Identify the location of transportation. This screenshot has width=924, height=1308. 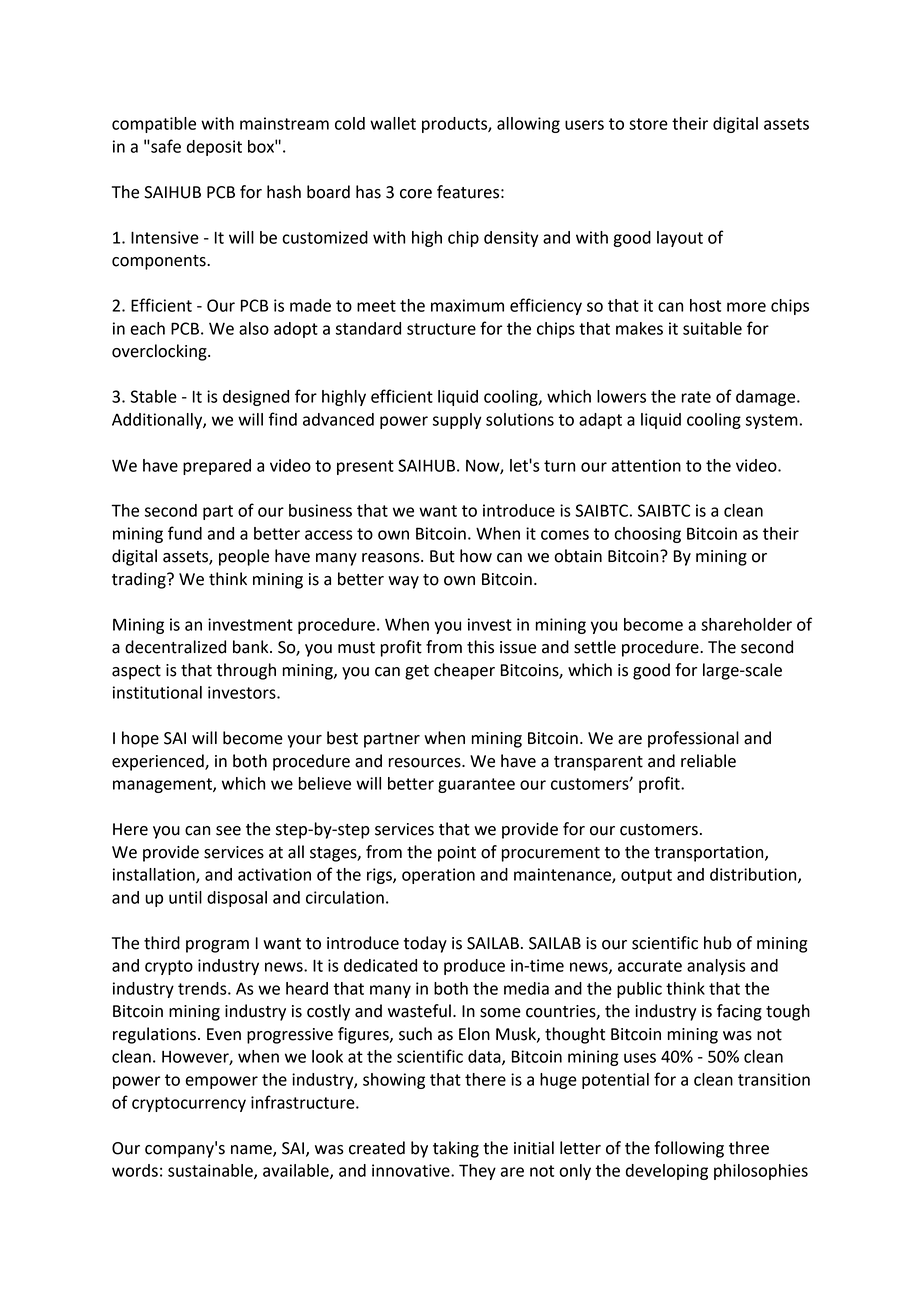
(710, 854).
